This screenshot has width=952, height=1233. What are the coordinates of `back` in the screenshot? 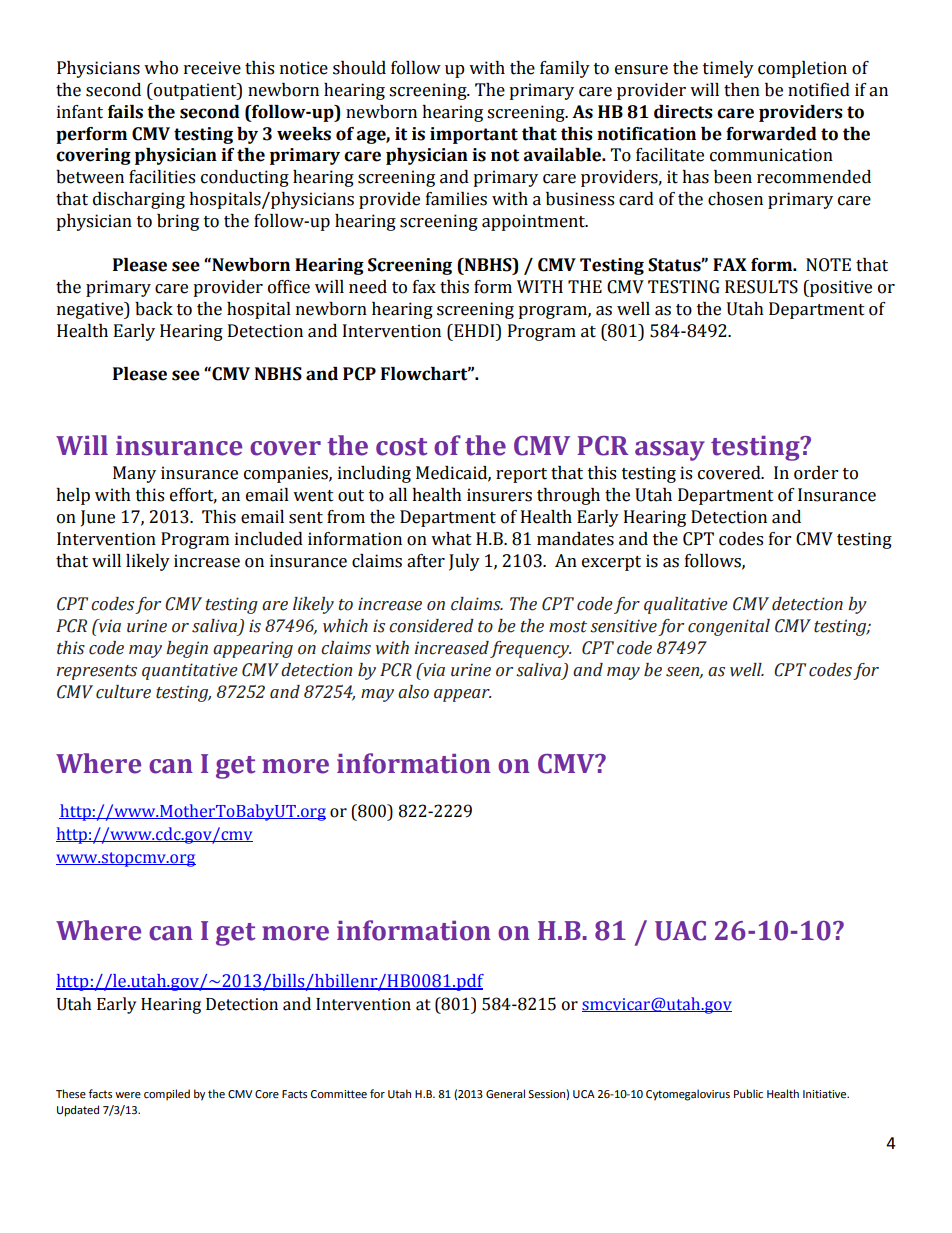 It's located at (154, 309).
